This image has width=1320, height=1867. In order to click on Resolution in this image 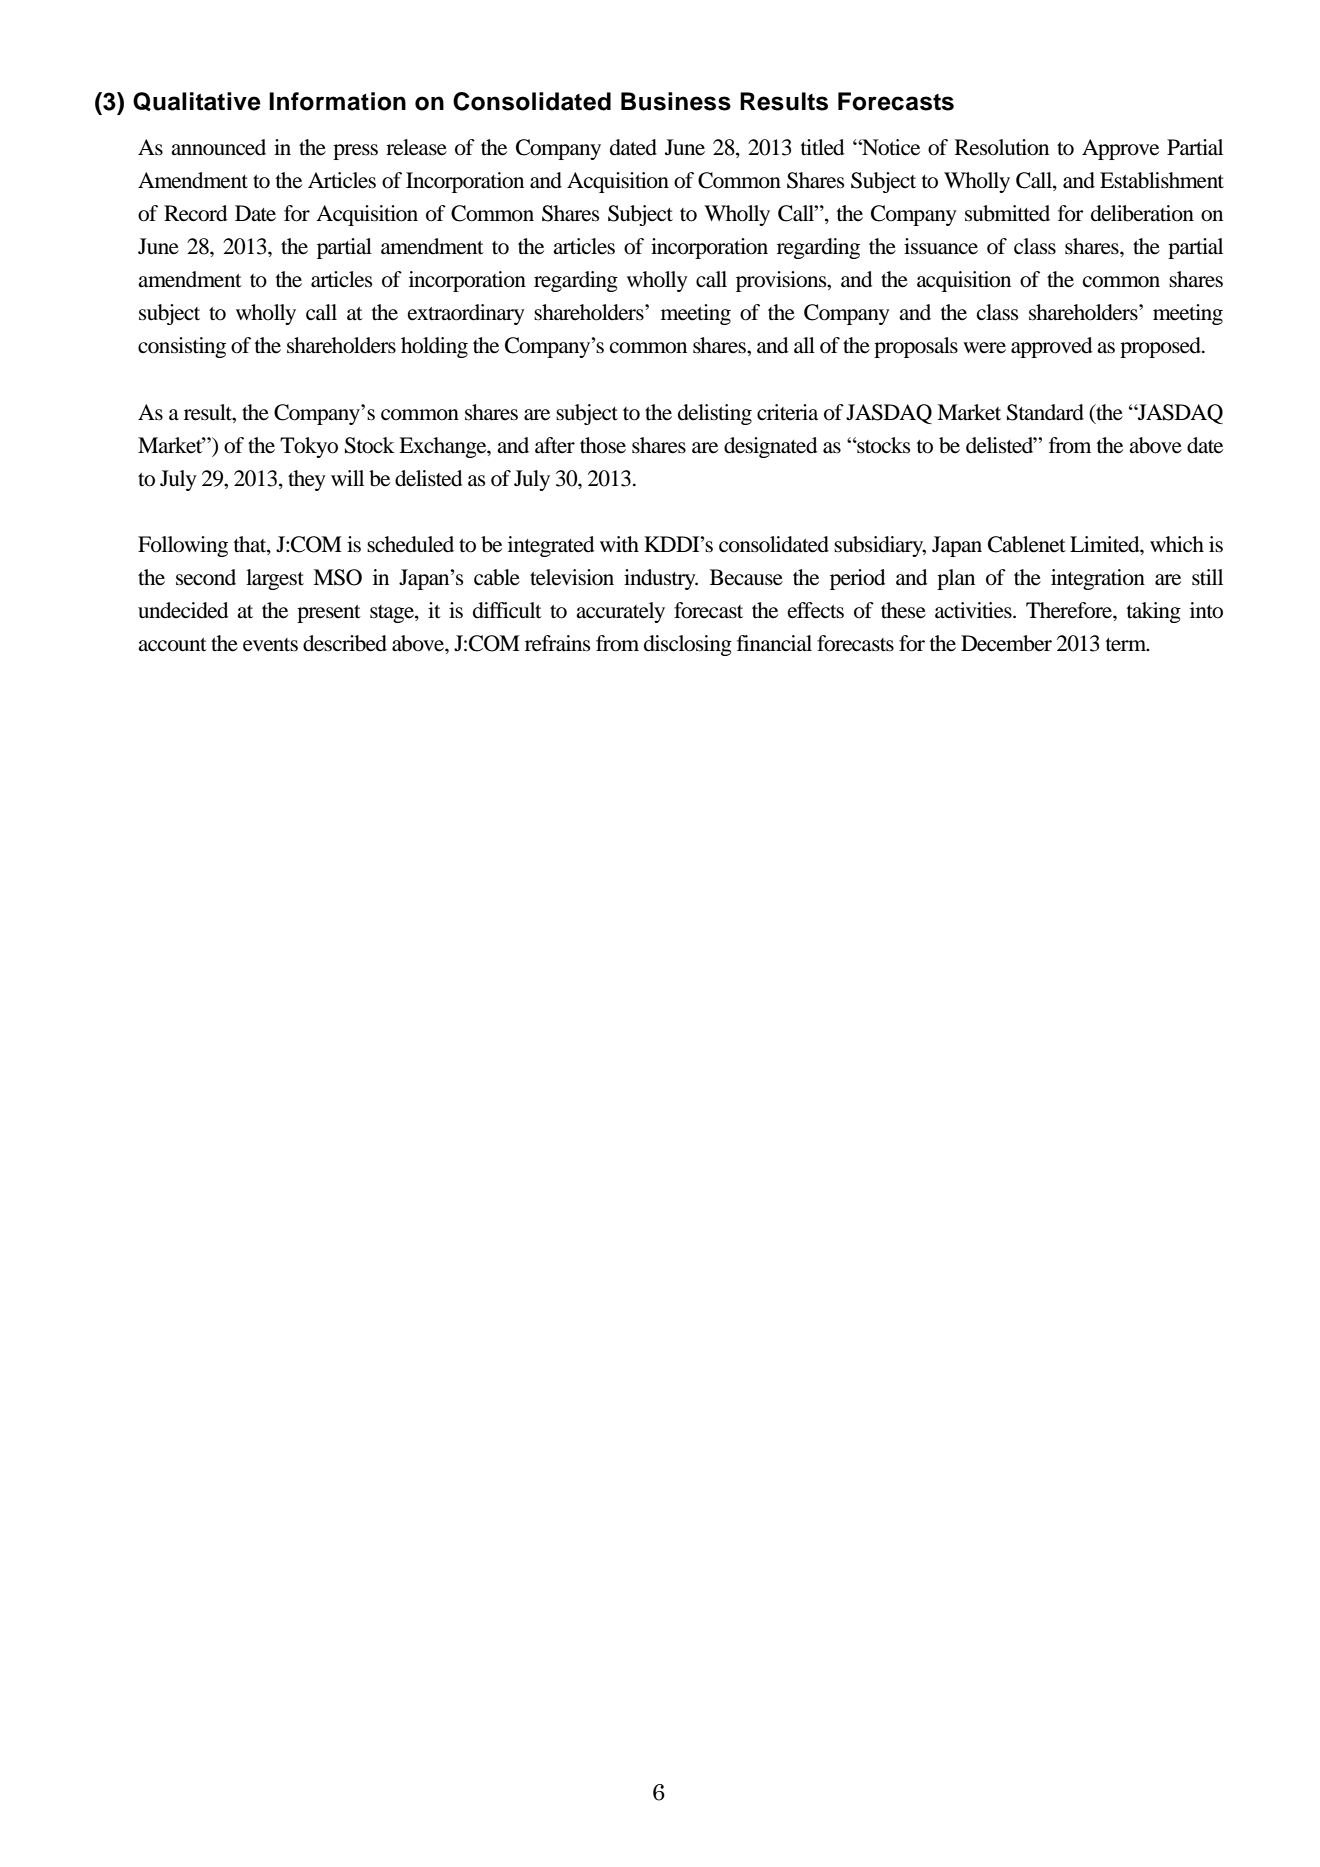, I will do `click(1002, 147)`.
